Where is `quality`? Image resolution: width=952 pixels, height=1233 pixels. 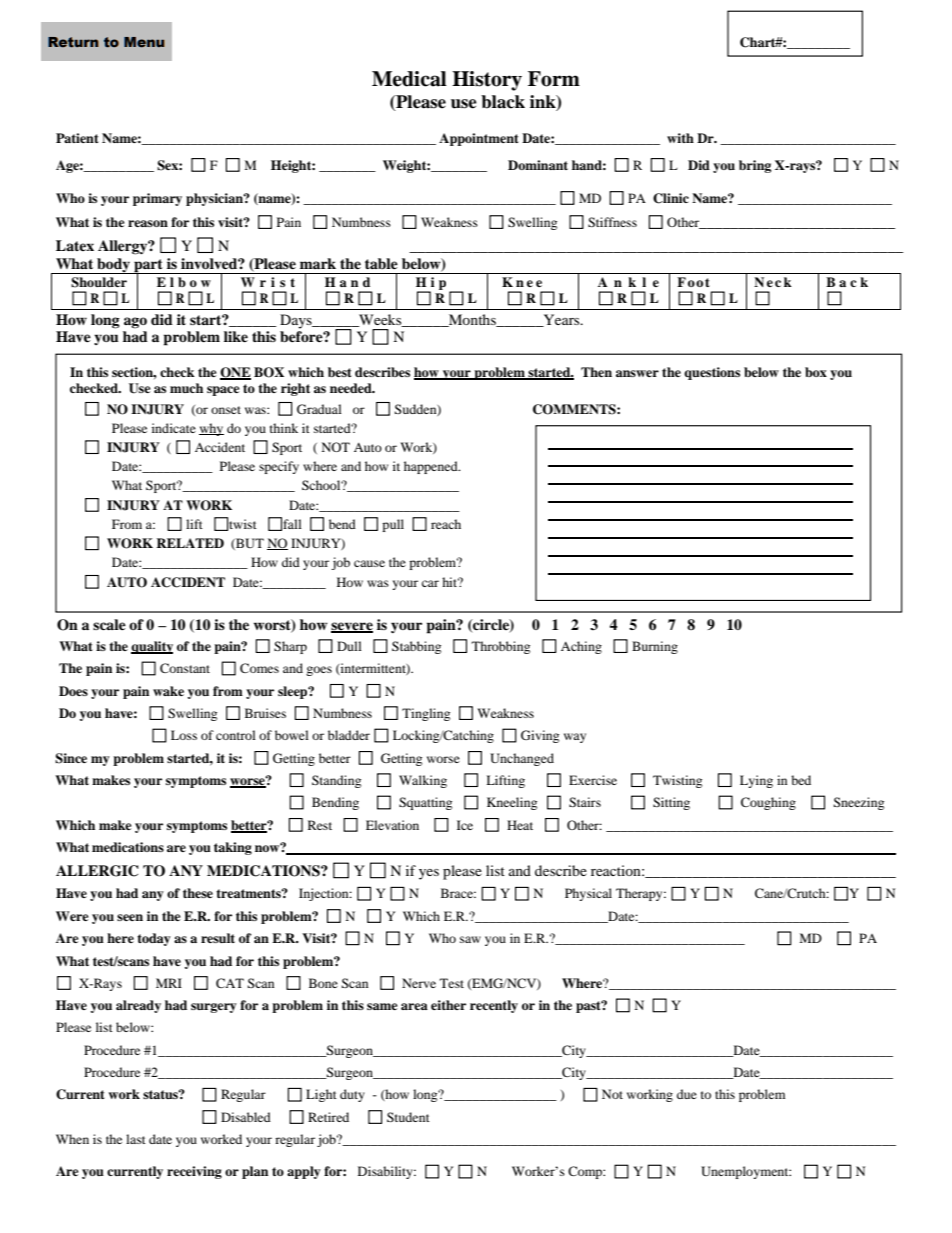
quality is located at coordinates (152, 647).
